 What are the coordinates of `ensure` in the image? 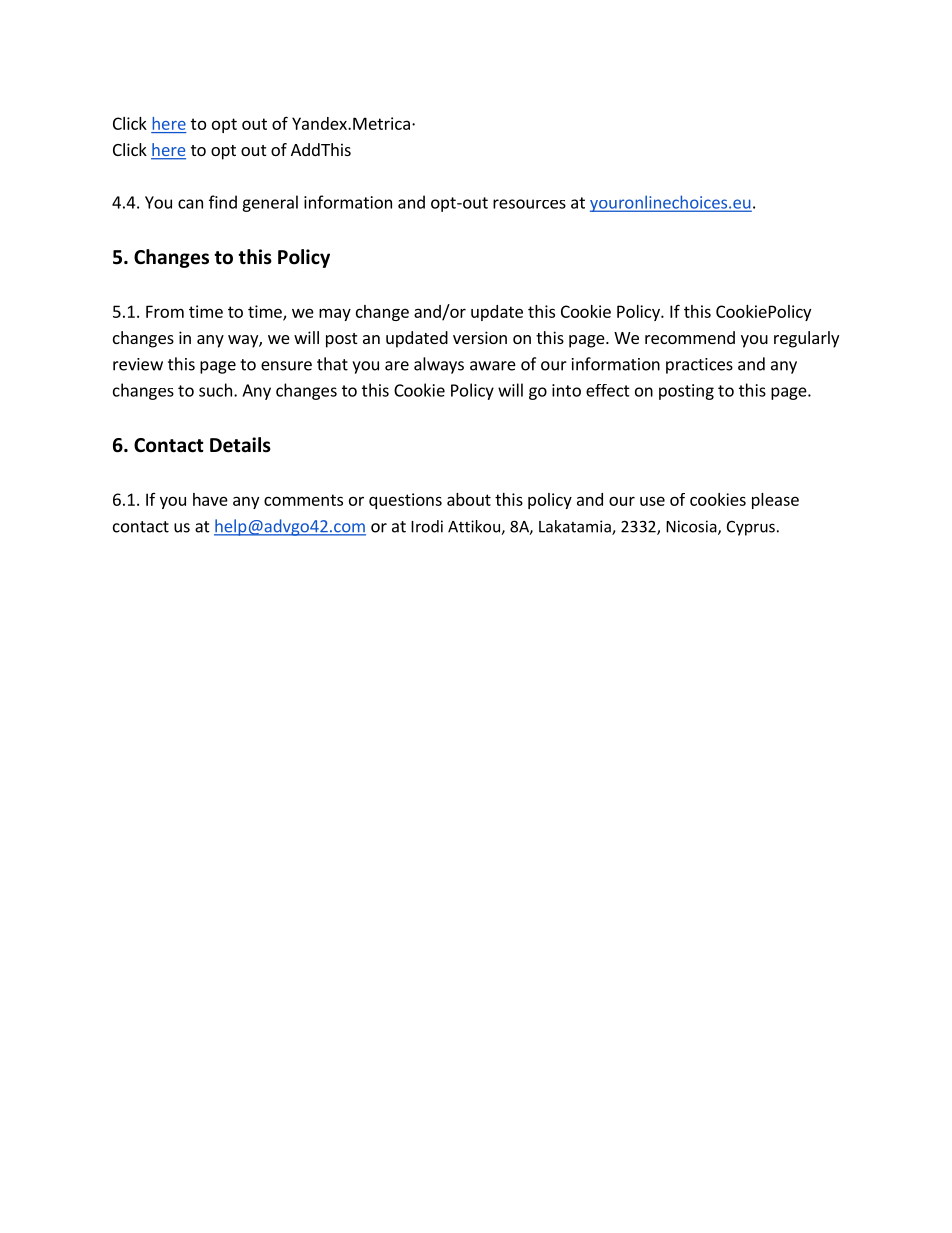 It's located at (286, 366).
